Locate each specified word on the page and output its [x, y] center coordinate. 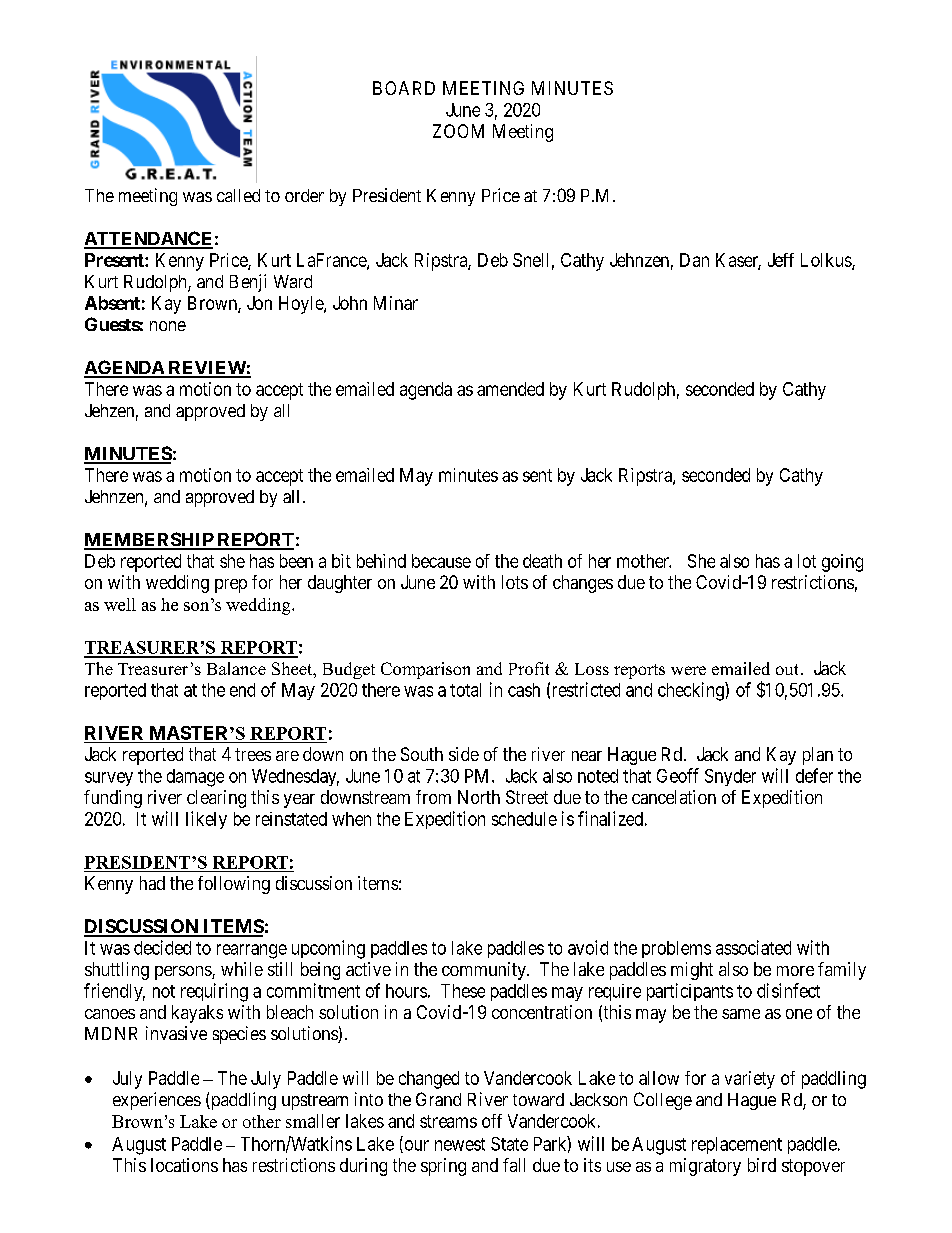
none [168, 326]
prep [231, 586]
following [234, 885]
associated [753, 947]
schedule [524, 819]
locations [184, 1165]
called [238, 195]
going [842, 563]
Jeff [781, 260]
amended [510, 389]
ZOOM [458, 131]
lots [515, 582]
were [688, 670]
